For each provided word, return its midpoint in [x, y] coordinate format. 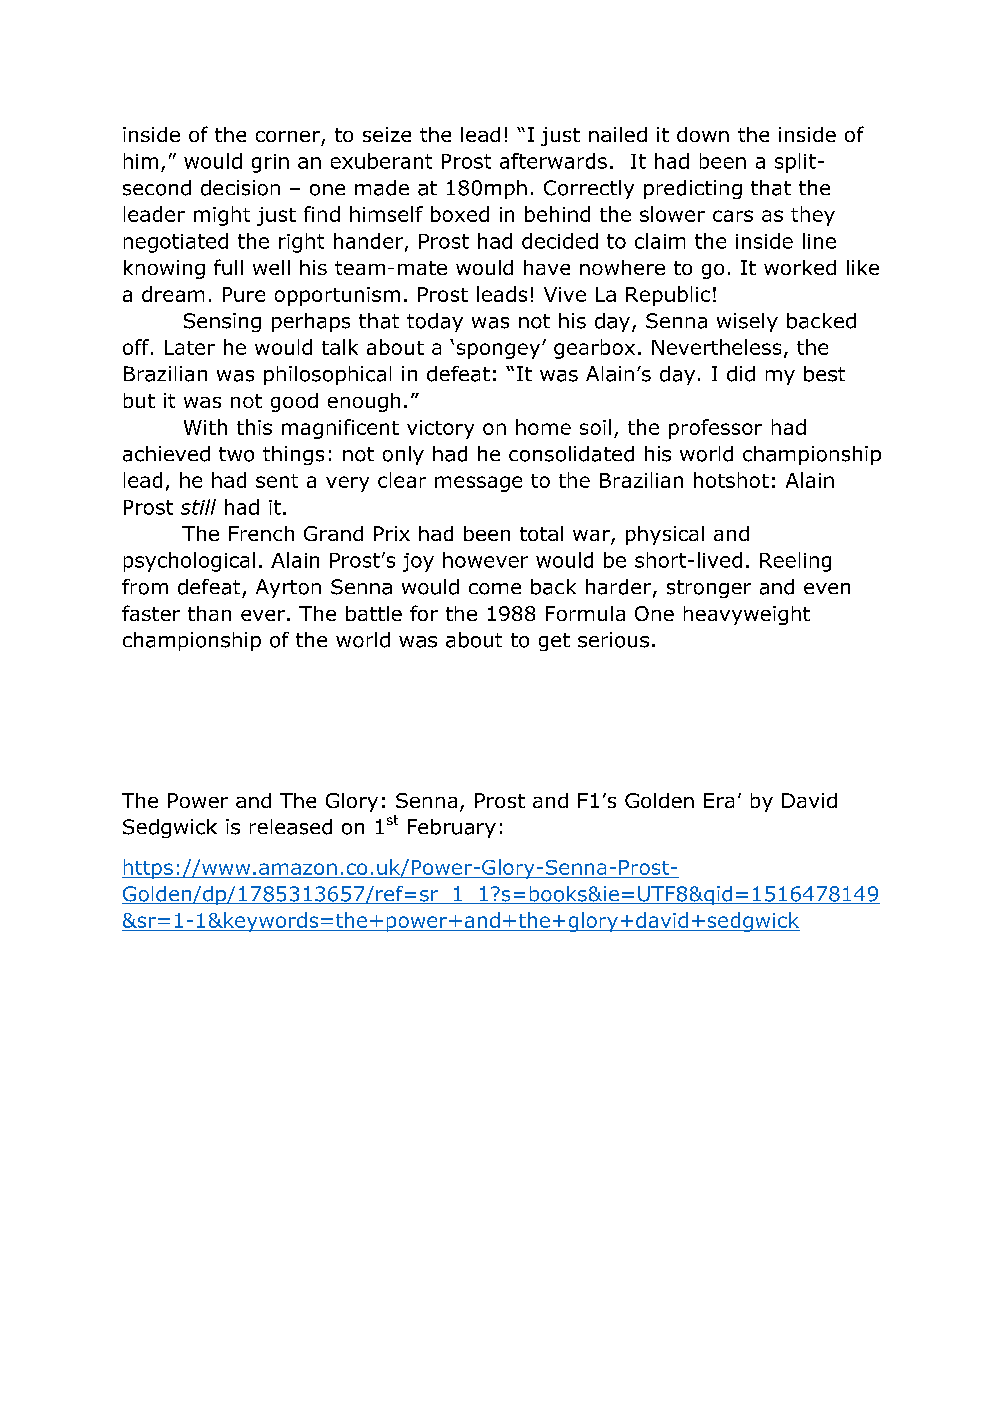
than [209, 613]
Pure [244, 294]
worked [800, 267]
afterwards [553, 161]
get [554, 642]
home [543, 427]
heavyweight [747, 615]
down [703, 134]
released [291, 827]
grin [270, 163]
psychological [189, 562]
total [541, 533]
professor [715, 429]
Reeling [795, 562]
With [205, 427]
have [547, 267]
